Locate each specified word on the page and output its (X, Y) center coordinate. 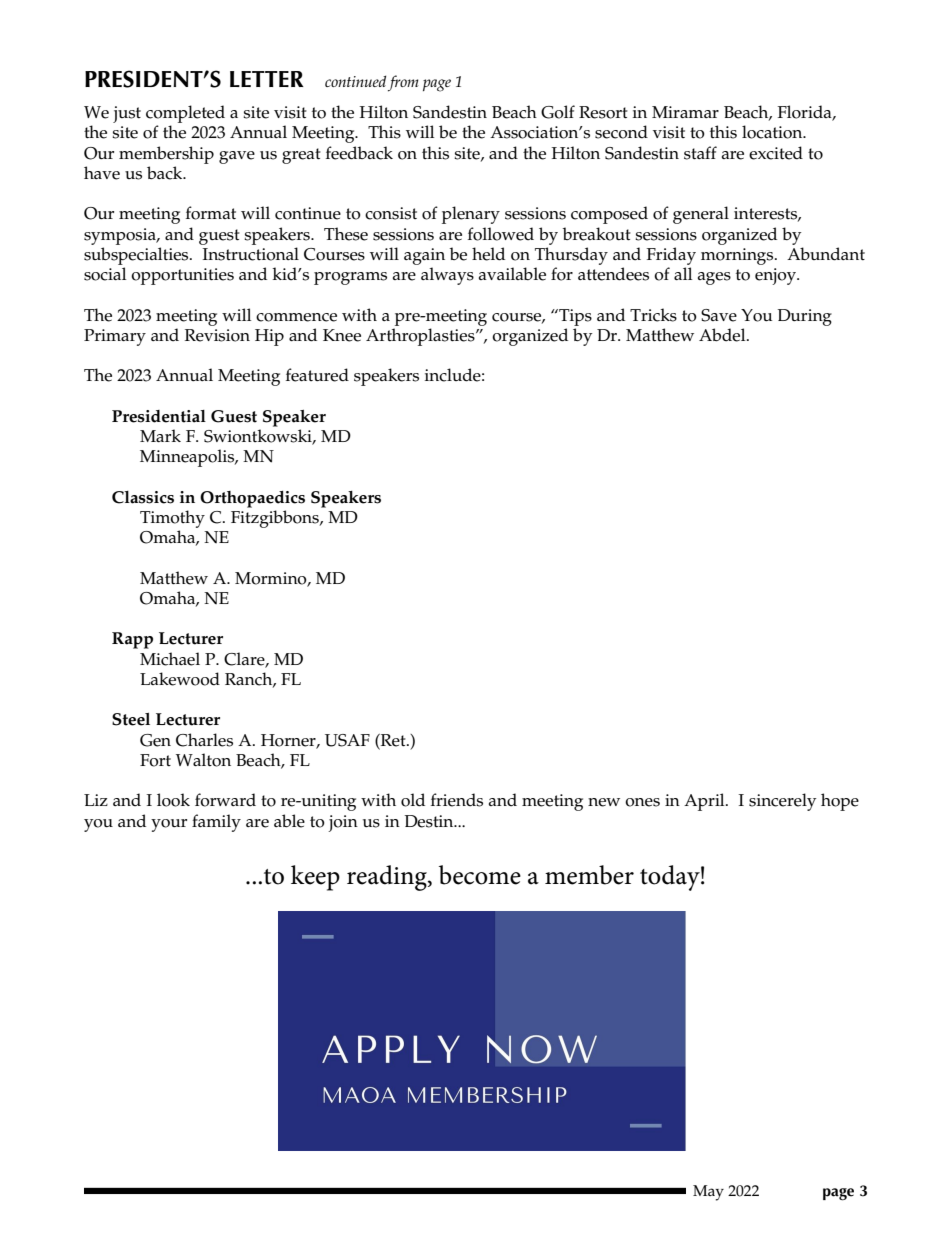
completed (185, 114)
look (173, 800)
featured (317, 375)
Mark (160, 435)
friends (457, 800)
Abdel (723, 335)
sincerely (783, 802)
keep (315, 878)
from (403, 83)
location (773, 132)
